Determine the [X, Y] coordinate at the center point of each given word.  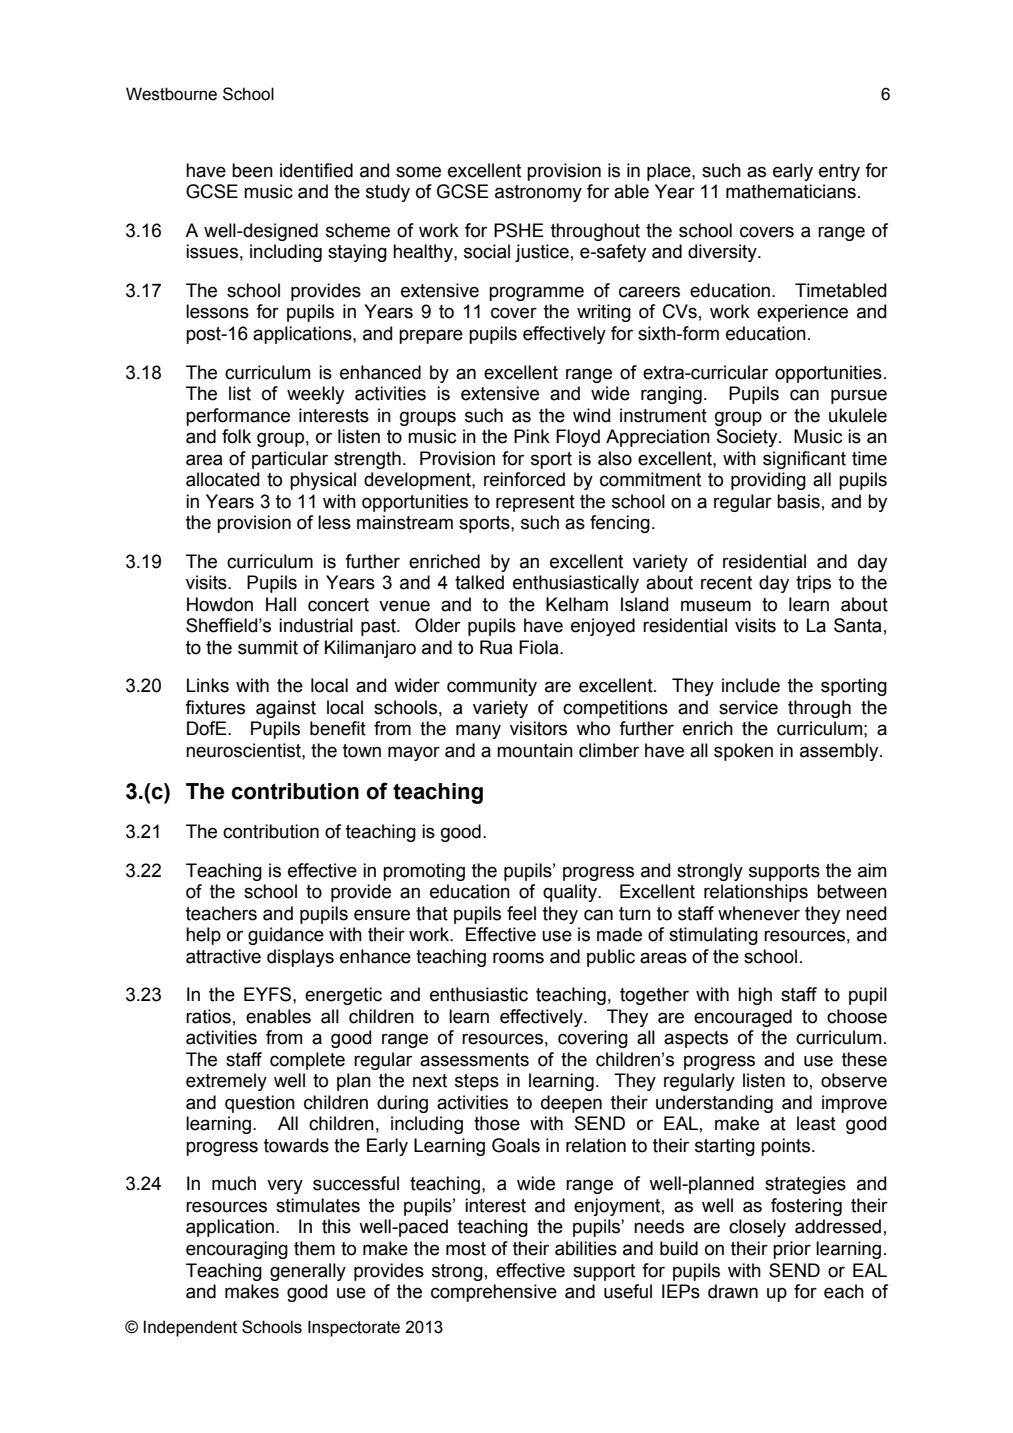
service [748, 707]
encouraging [237, 1250]
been [252, 170]
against [286, 709]
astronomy [538, 193]
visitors [538, 728]
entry [839, 172]
